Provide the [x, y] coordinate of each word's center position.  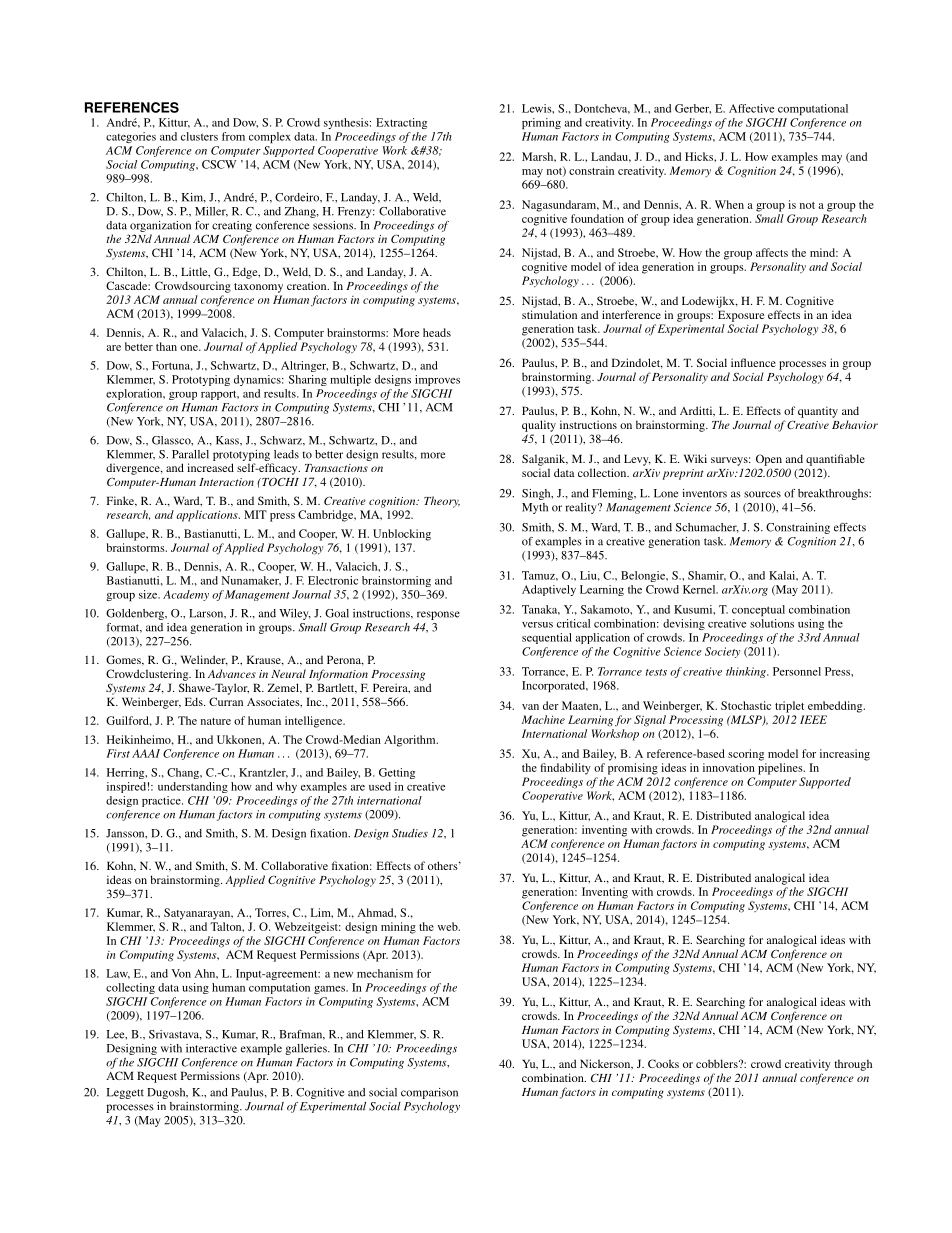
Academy [186, 595]
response [438, 615]
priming [541, 123]
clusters [199, 136]
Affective [751, 108]
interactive [211, 1048]
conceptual [758, 610]
